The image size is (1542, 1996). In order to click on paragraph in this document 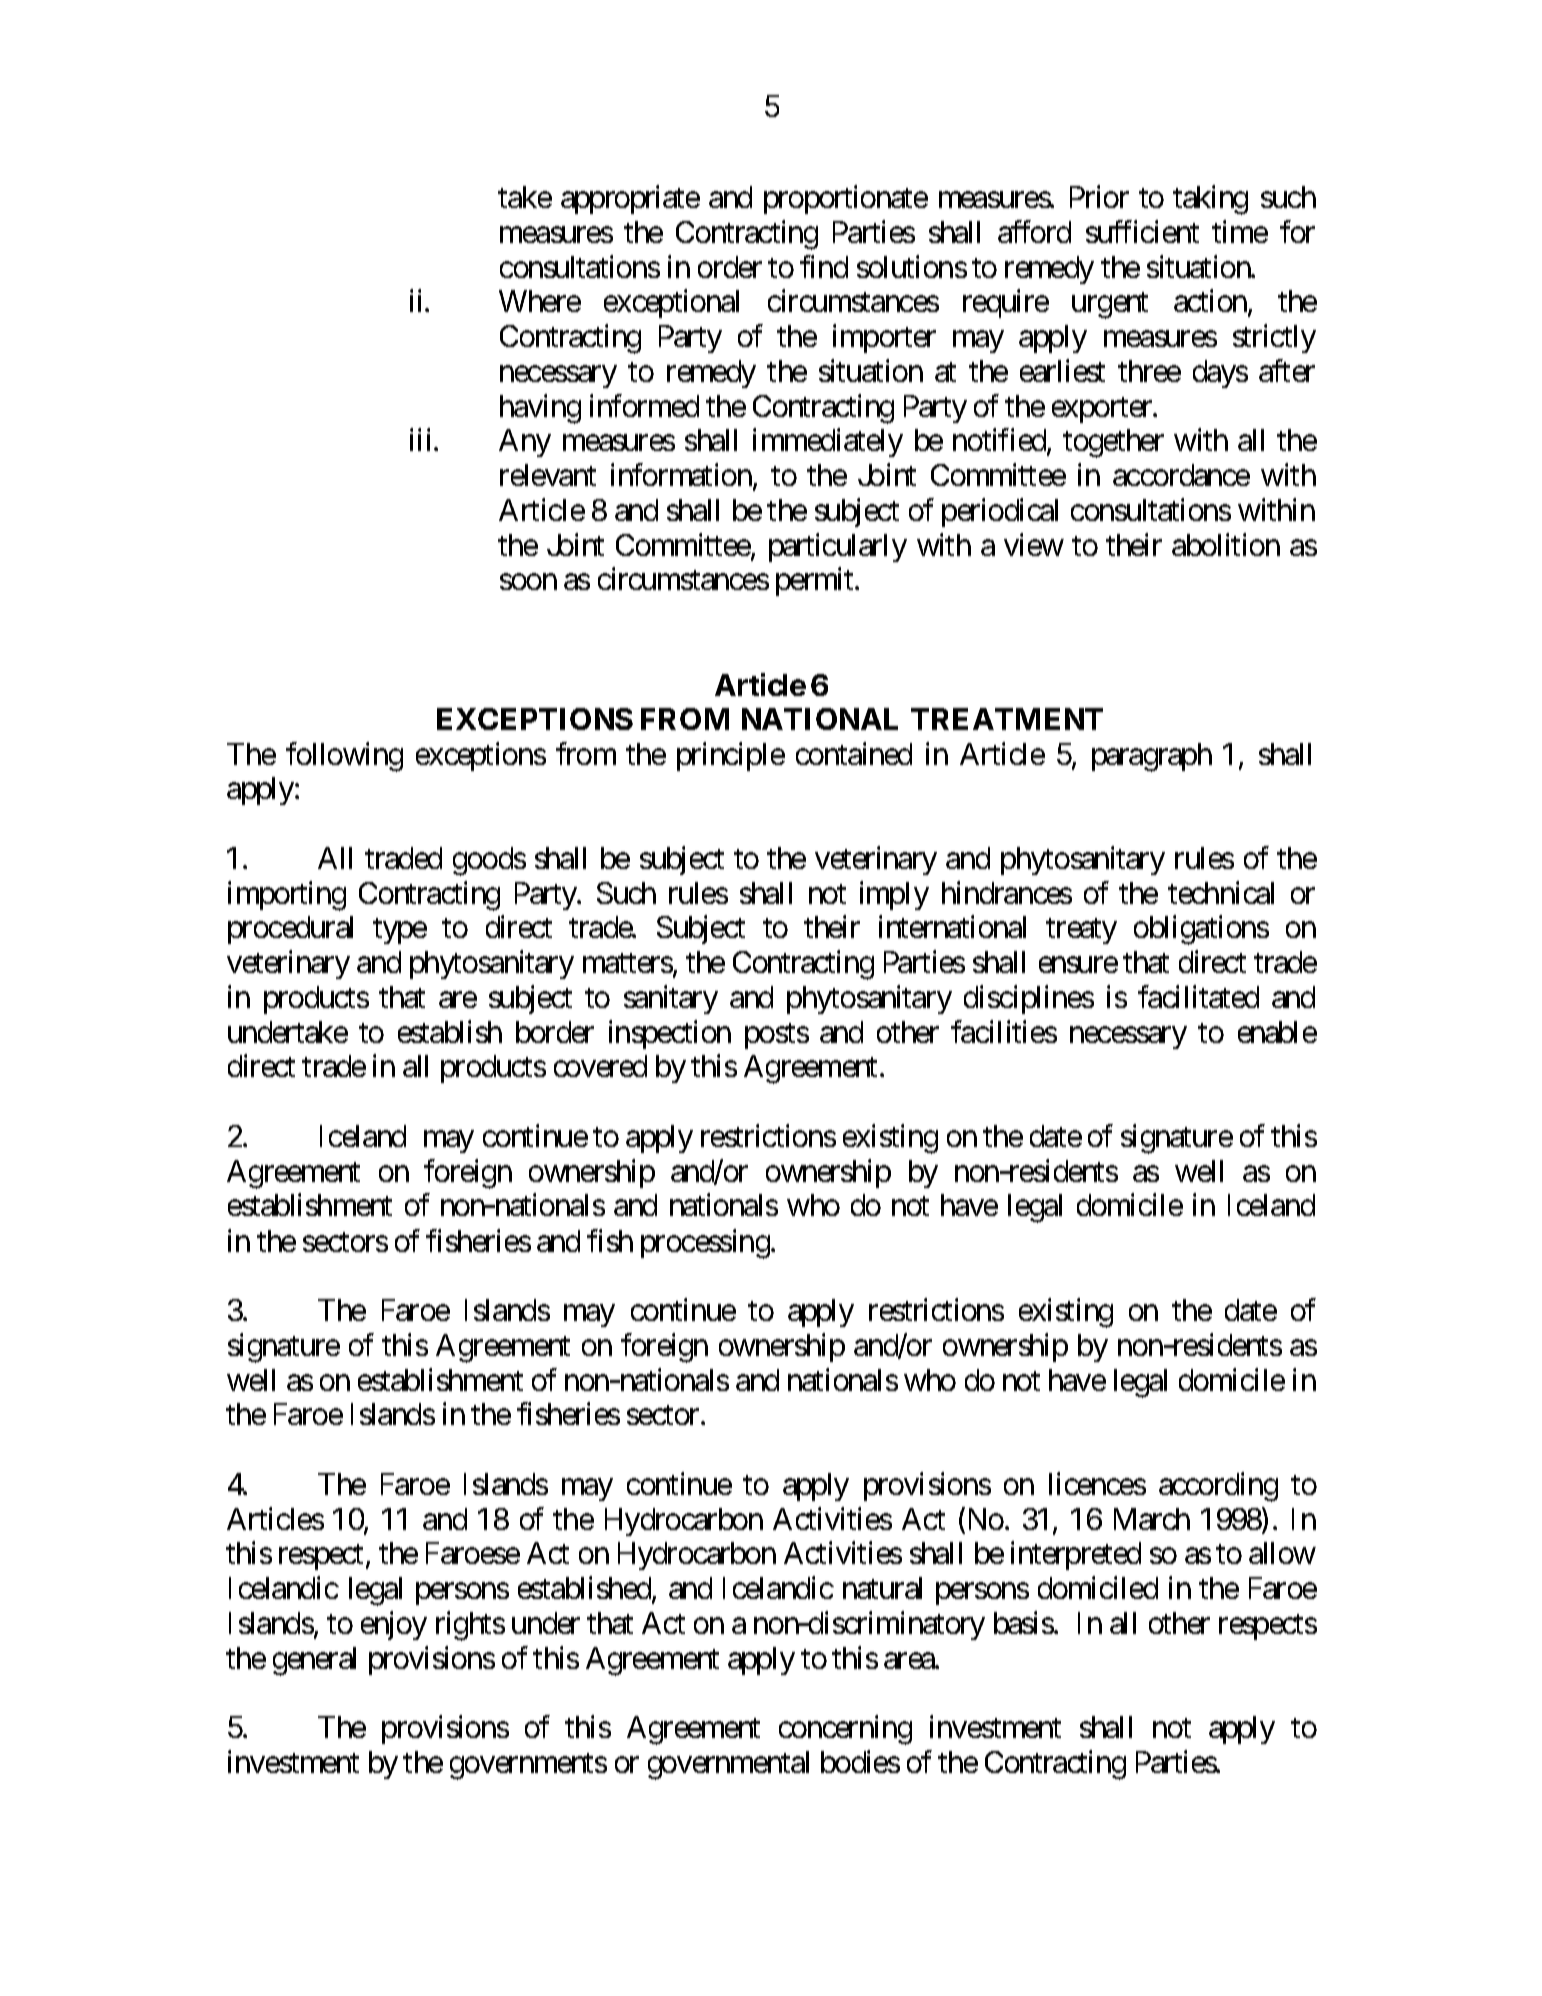, I will do `click(1152, 757)`.
